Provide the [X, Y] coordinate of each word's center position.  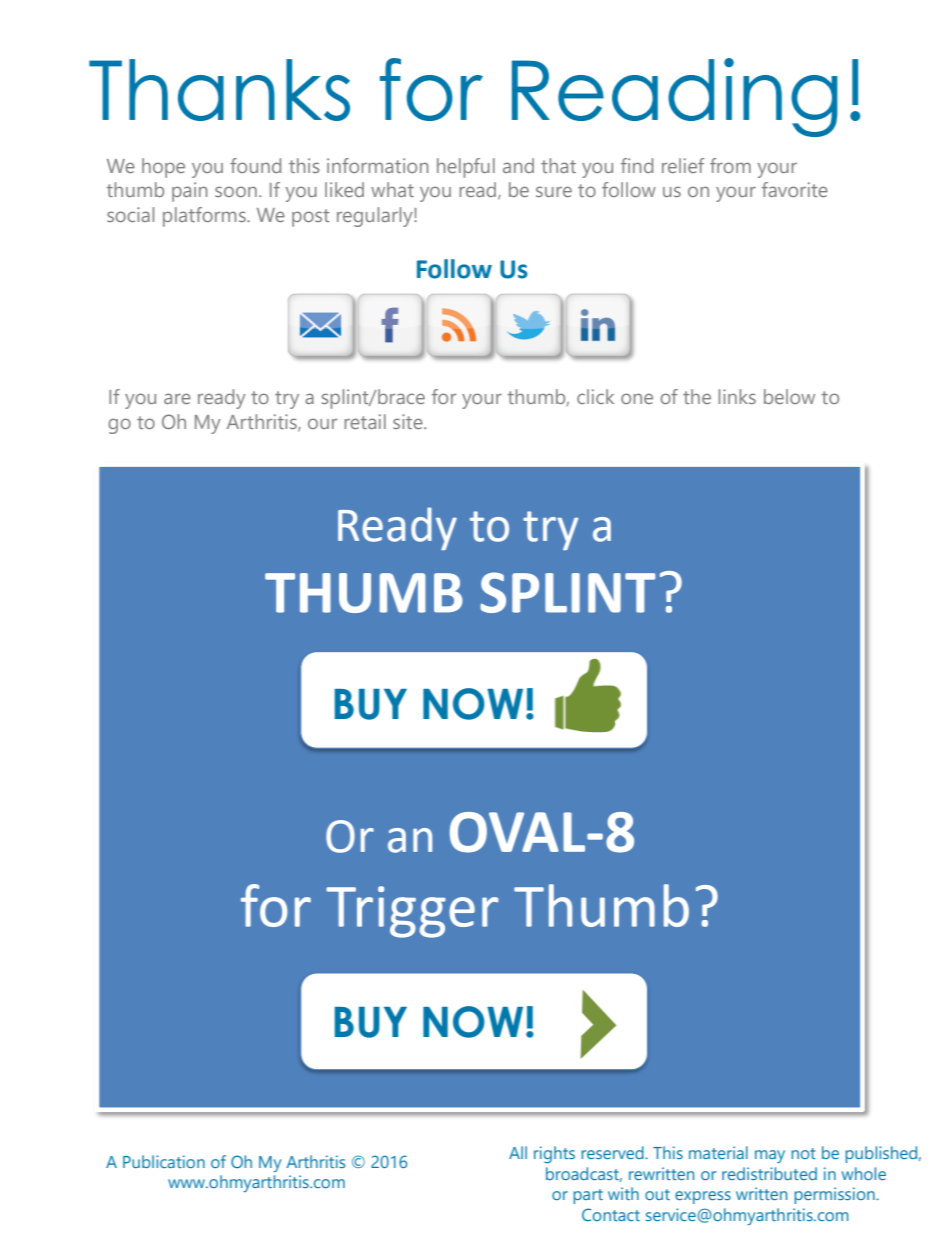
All [518, 1152]
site [409, 421]
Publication [164, 1161]
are [177, 398]
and [518, 165]
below [789, 396]
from [730, 165]
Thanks [219, 90]
